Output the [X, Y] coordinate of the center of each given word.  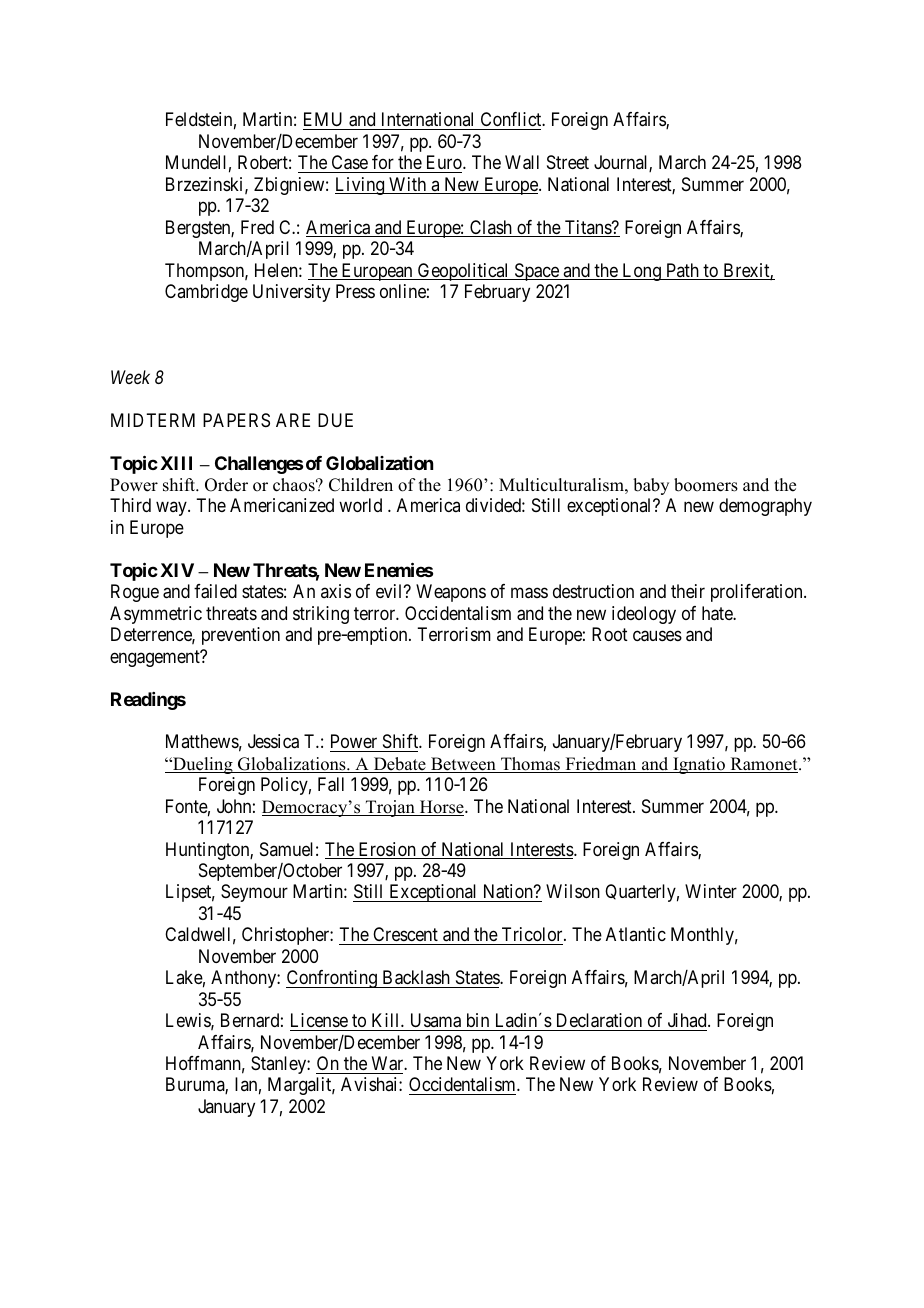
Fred [257, 227]
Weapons [451, 593]
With [408, 185]
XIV [177, 570]
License [319, 1020]
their [688, 591]
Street [568, 162]
